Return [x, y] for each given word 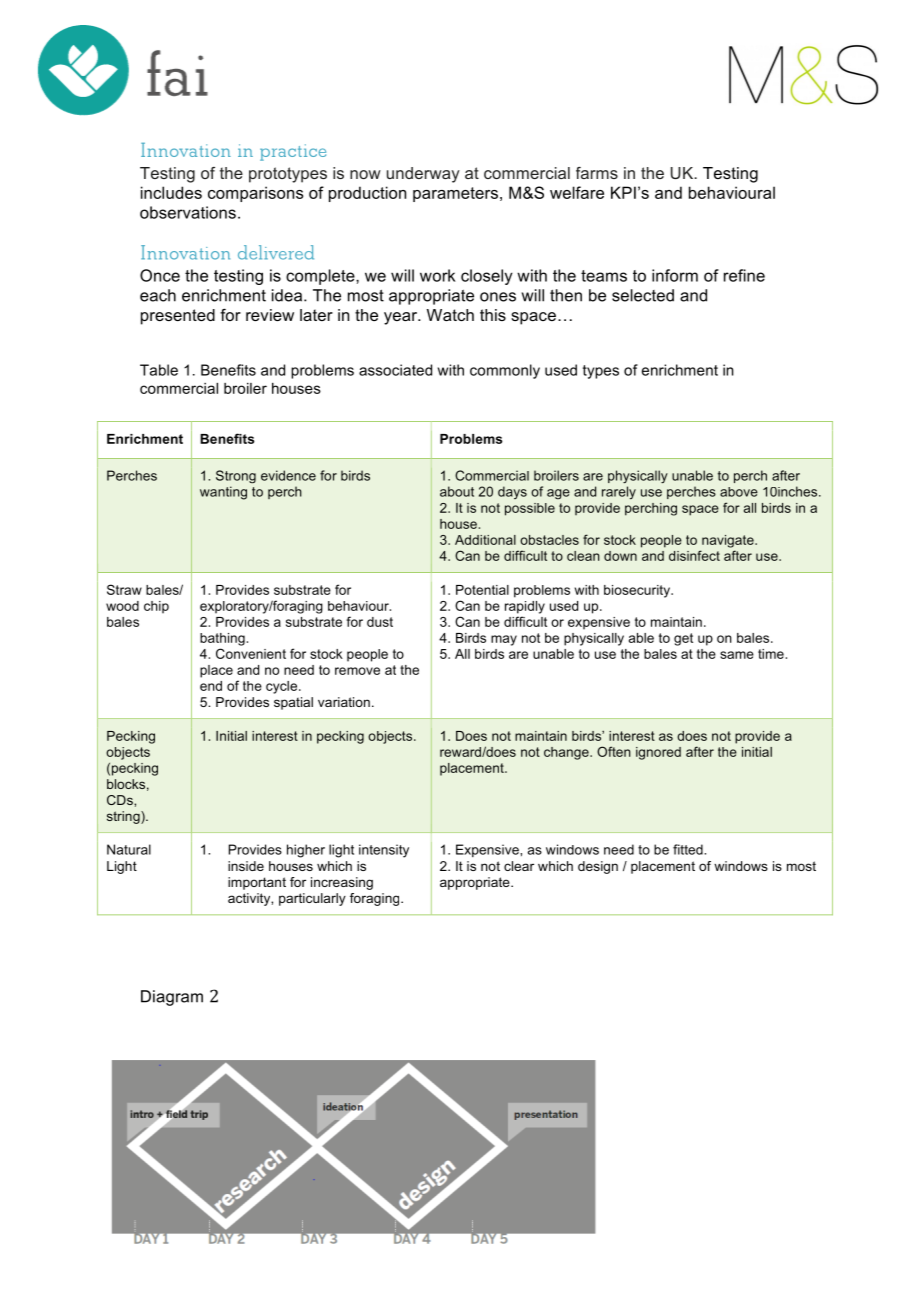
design [598, 867]
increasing [342, 883]
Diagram [172, 998]
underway [423, 175]
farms [597, 173]
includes [171, 192]
